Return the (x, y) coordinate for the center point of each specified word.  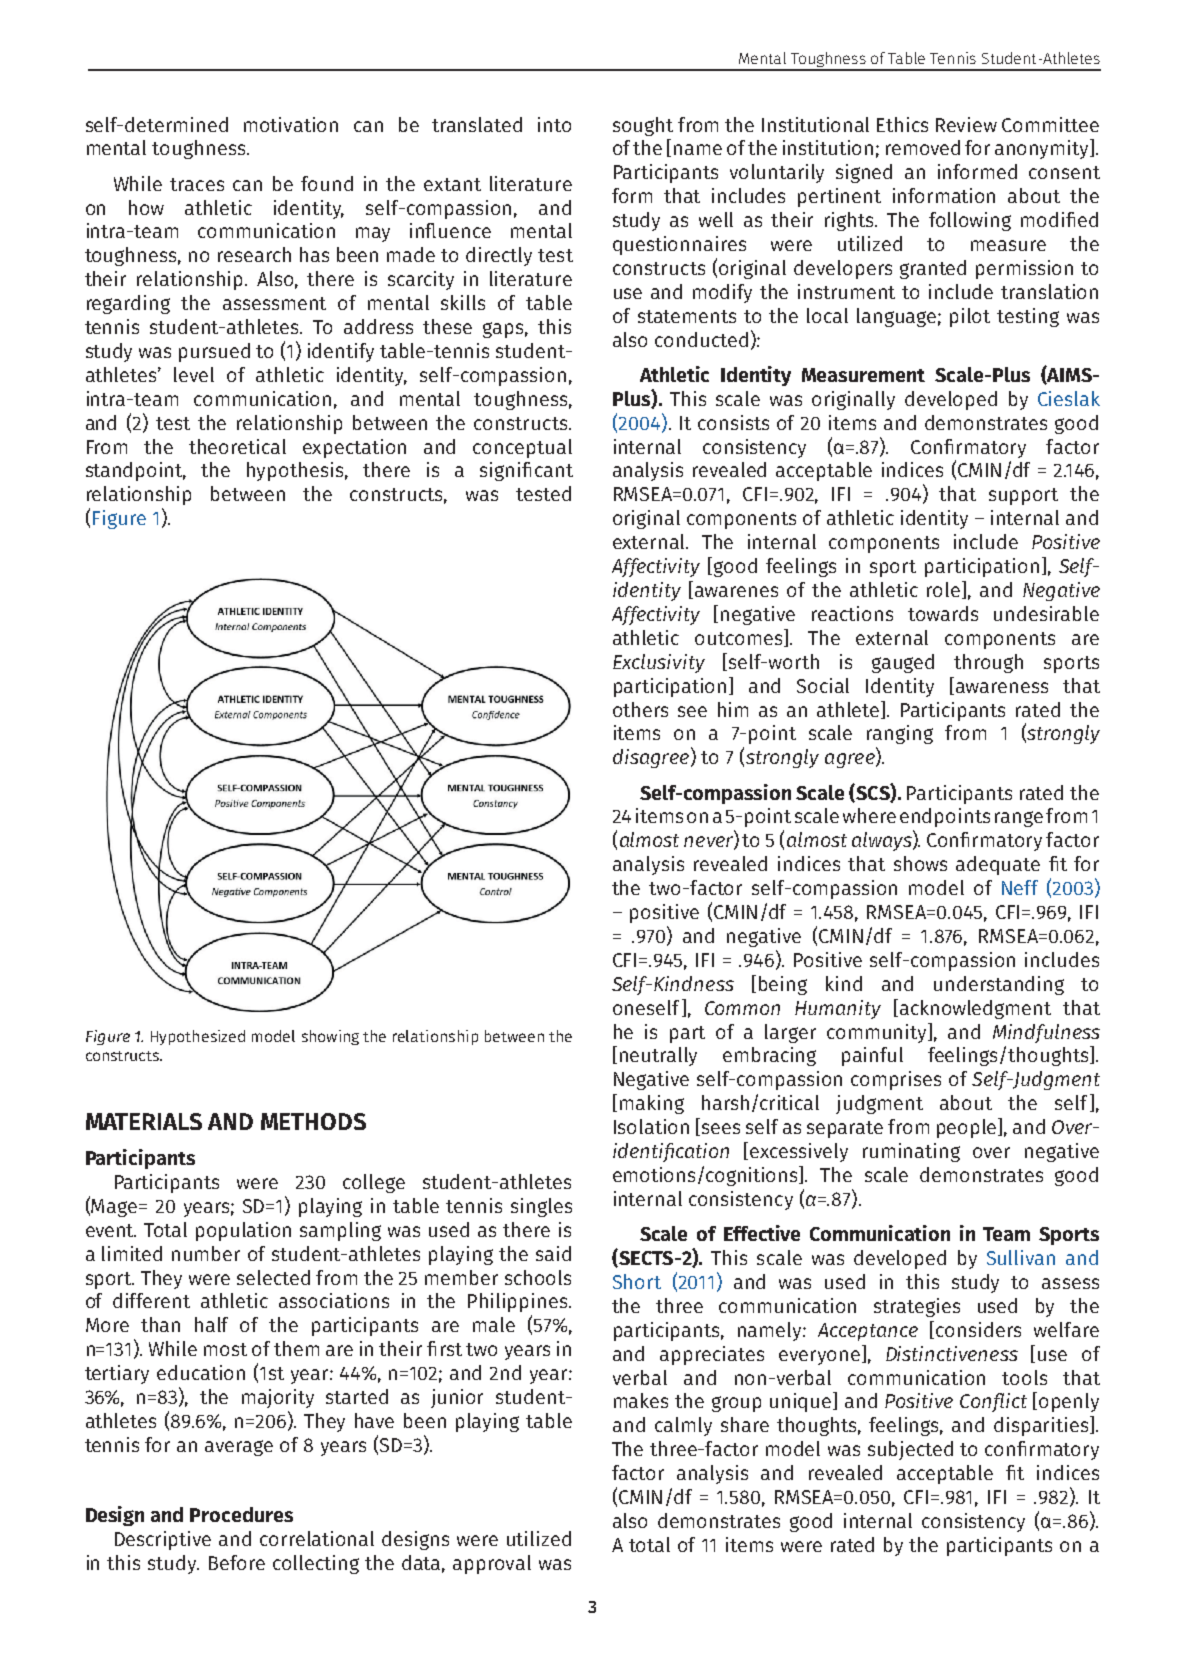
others (640, 709)
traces (197, 184)
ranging (900, 734)
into (554, 124)
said (553, 1253)
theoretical (237, 446)
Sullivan (1021, 1257)
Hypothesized (198, 1037)
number (206, 1253)
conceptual (522, 448)
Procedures (241, 1514)
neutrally (658, 1056)
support (1023, 496)
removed (923, 147)
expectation (354, 448)
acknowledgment (975, 1009)
